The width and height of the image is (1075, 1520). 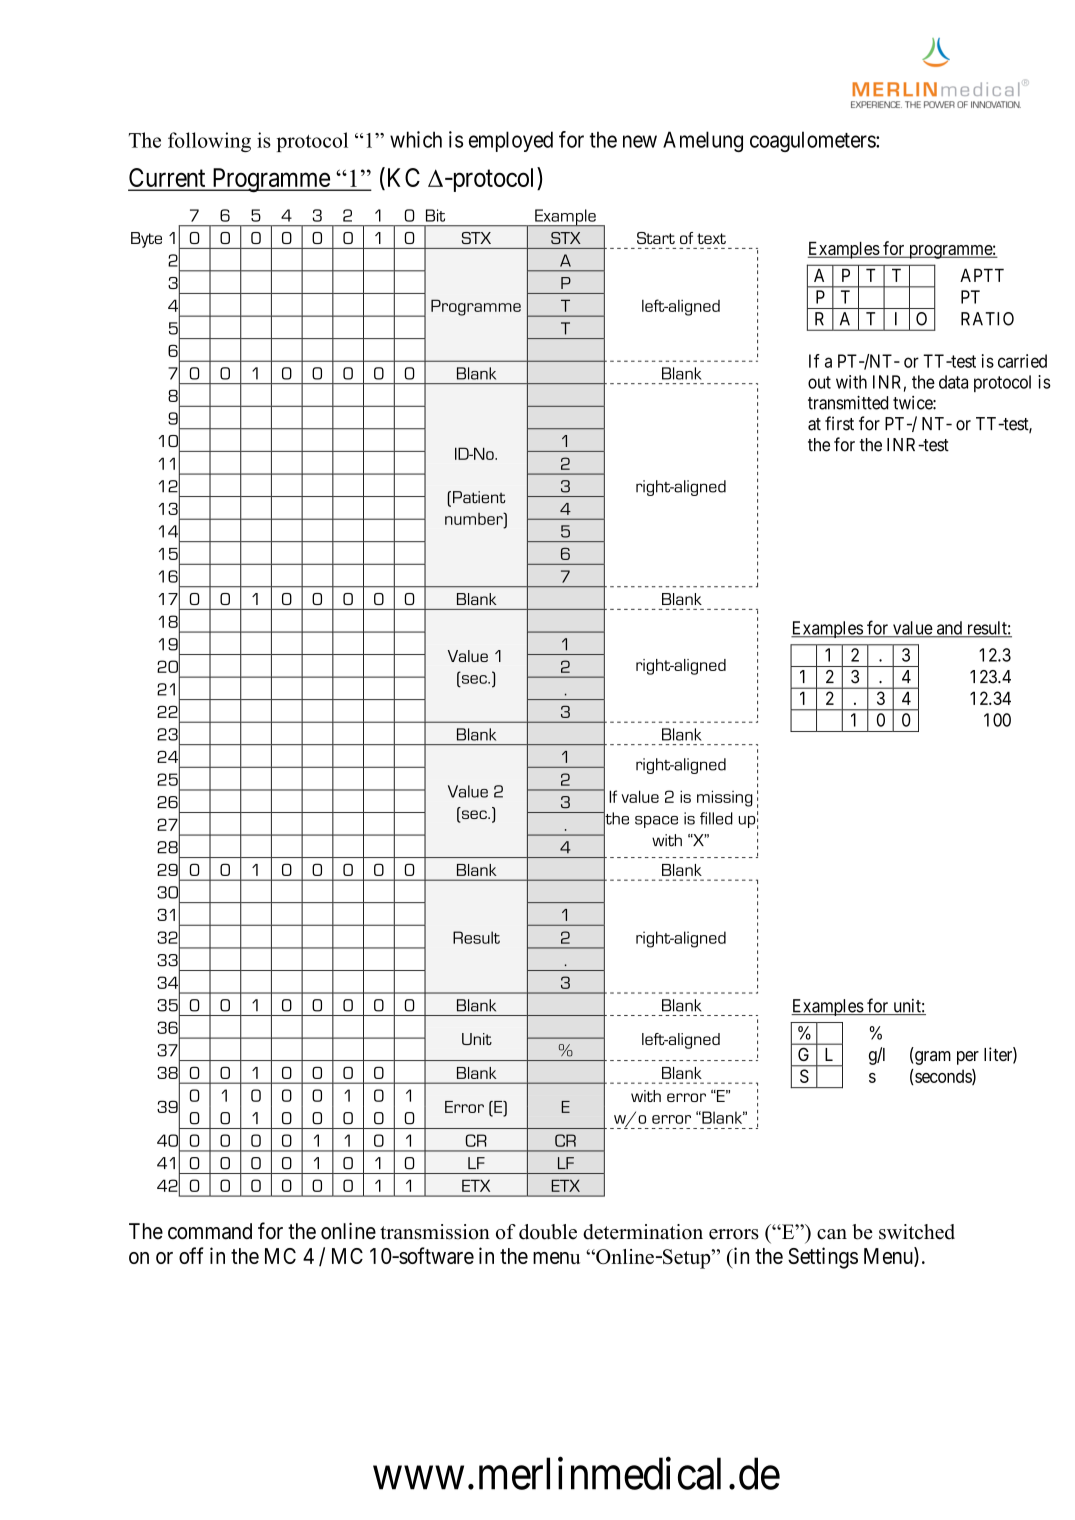 What do you see at coordinates (839, 423) in the image?
I see `first` at bounding box center [839, 423].
